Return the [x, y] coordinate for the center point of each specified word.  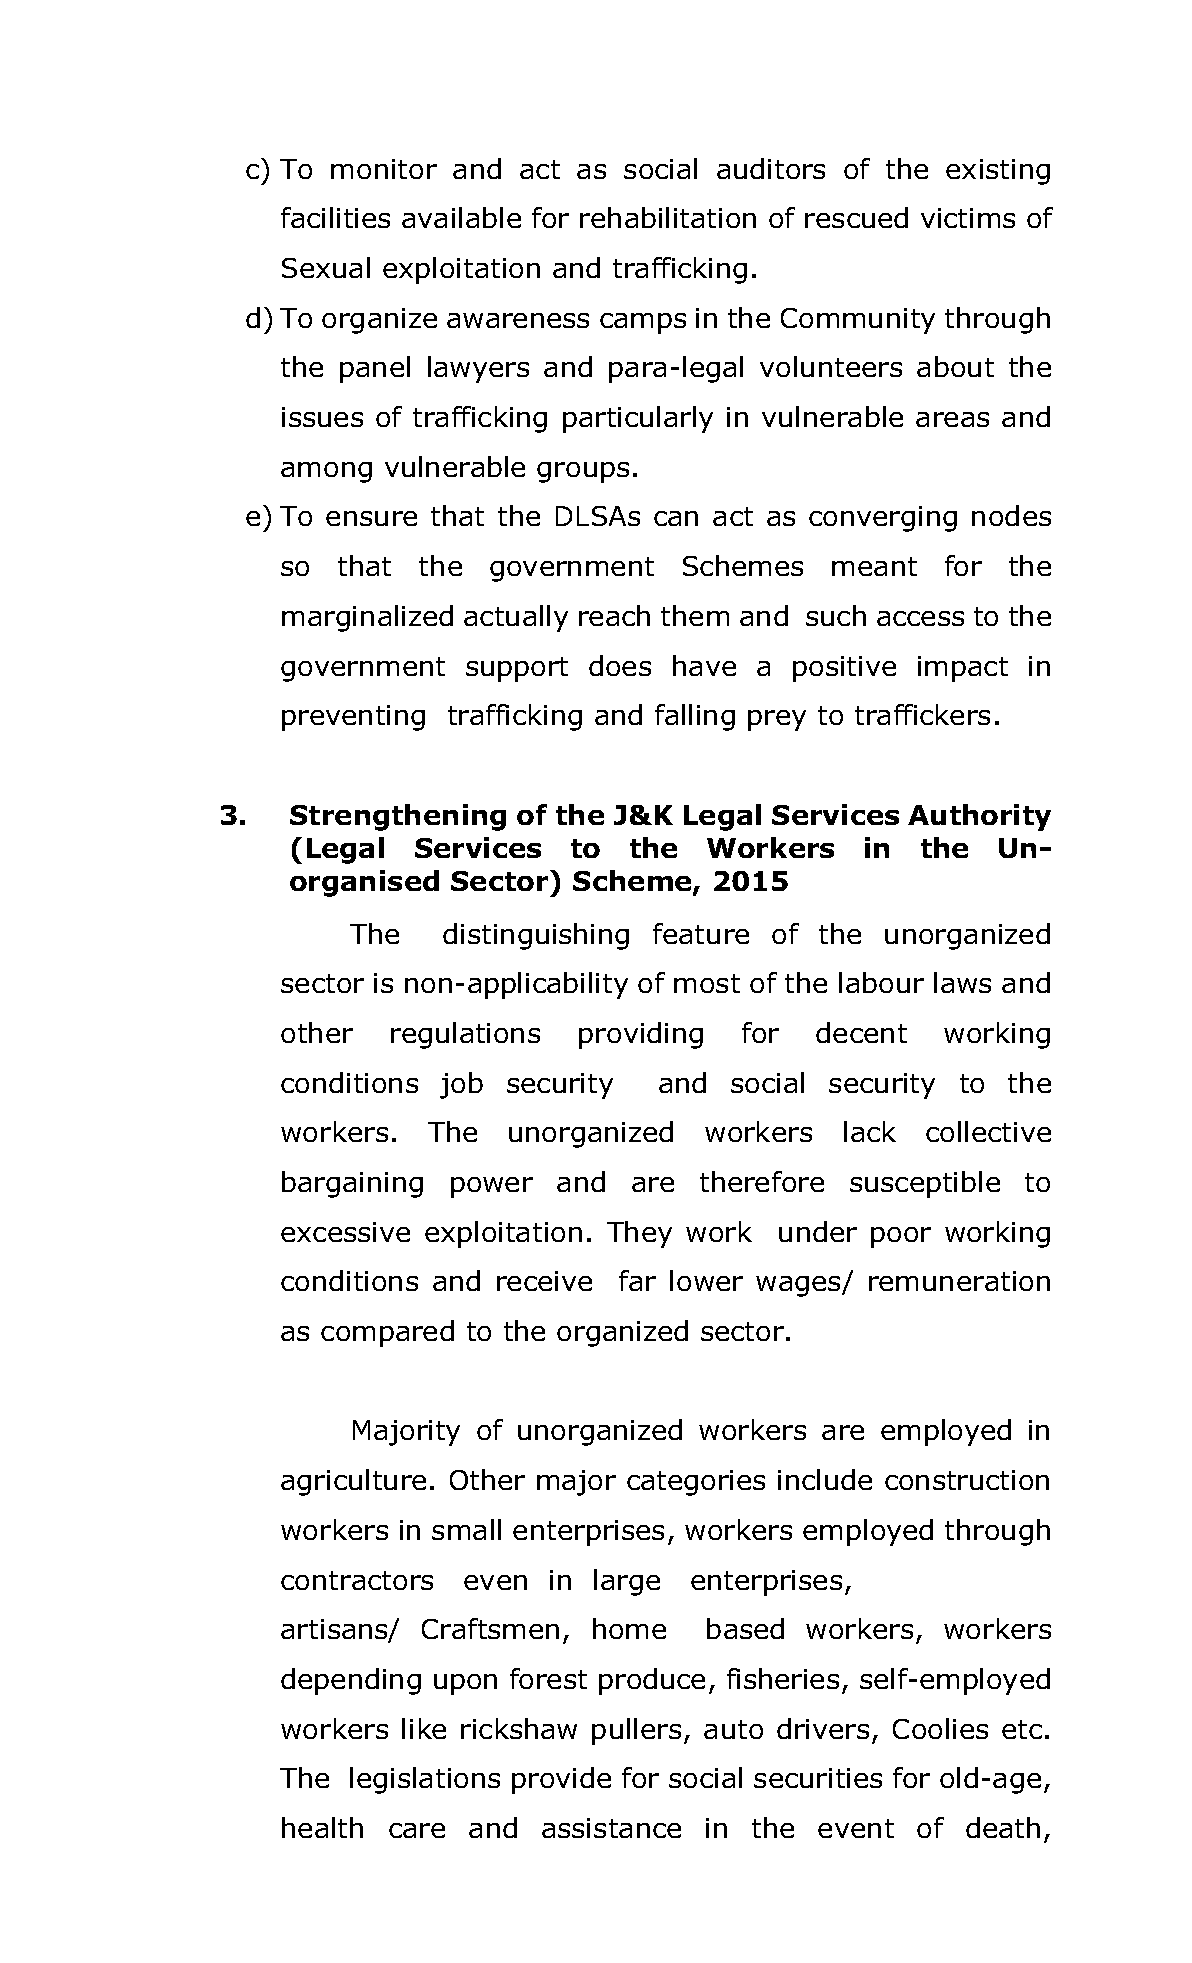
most [707, 983]
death [1003, 1827]
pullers [636, 1731]
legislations [425, 1780]
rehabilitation [668, 217]
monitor [384, 169]
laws [962, 982]
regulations [465, 1035]
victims [968, 218]
